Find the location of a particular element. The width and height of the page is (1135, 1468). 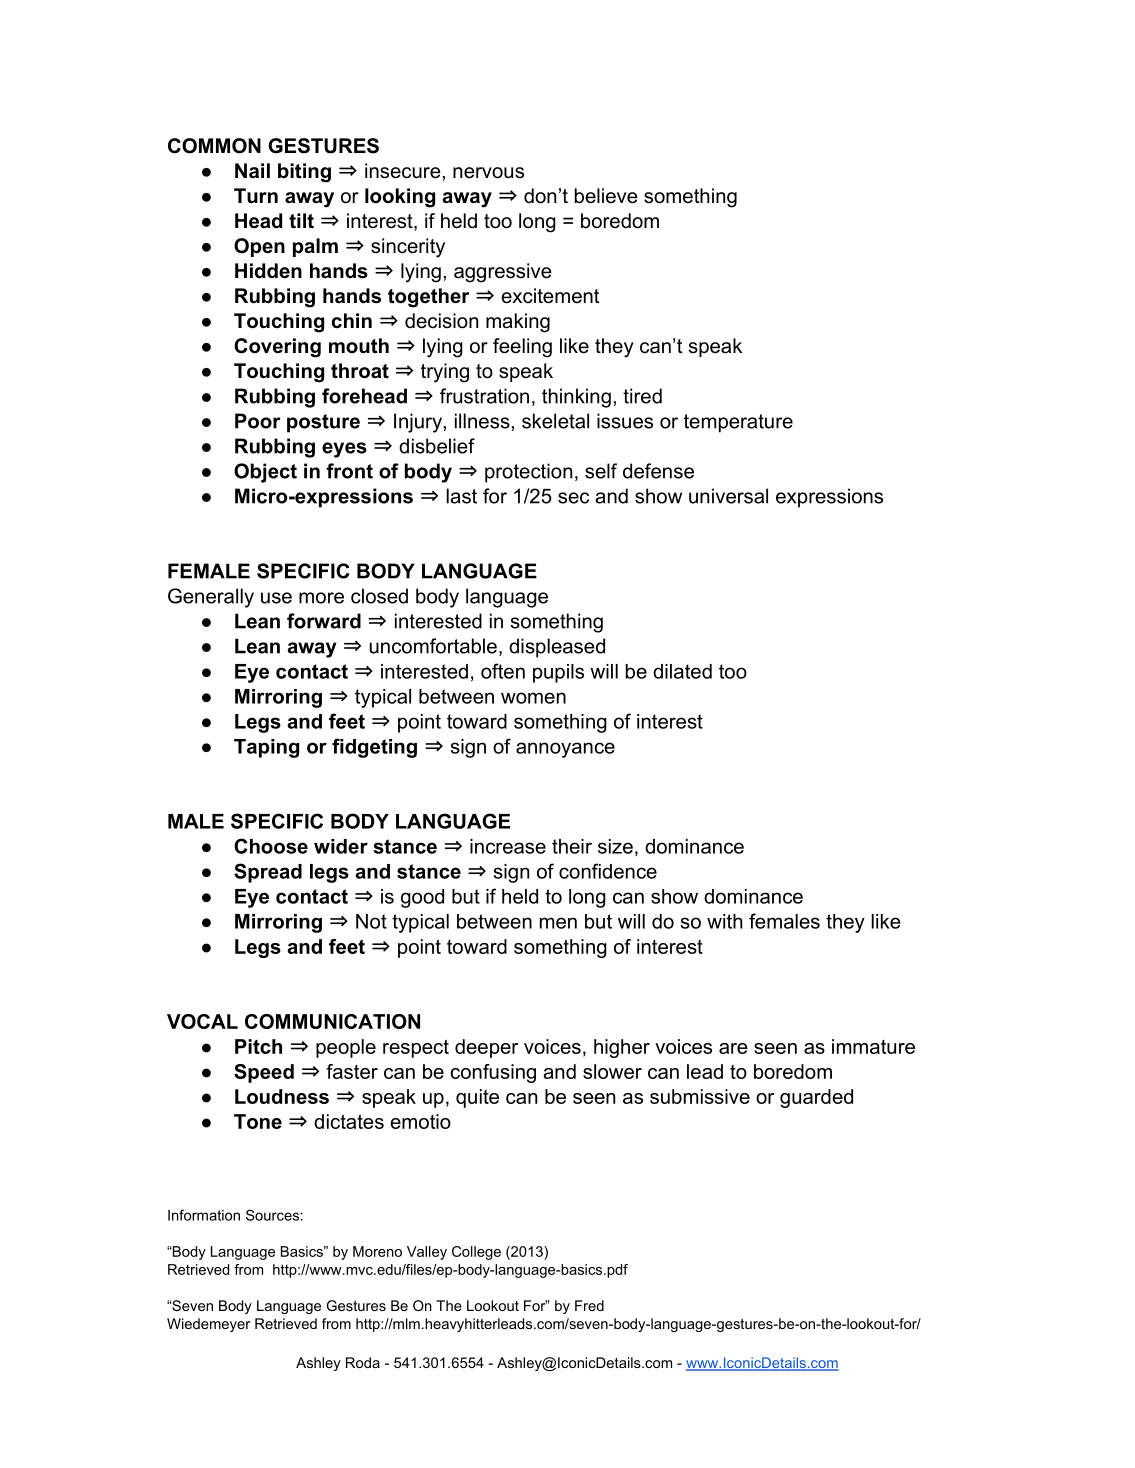

with is located at coordinates (725, 921).
